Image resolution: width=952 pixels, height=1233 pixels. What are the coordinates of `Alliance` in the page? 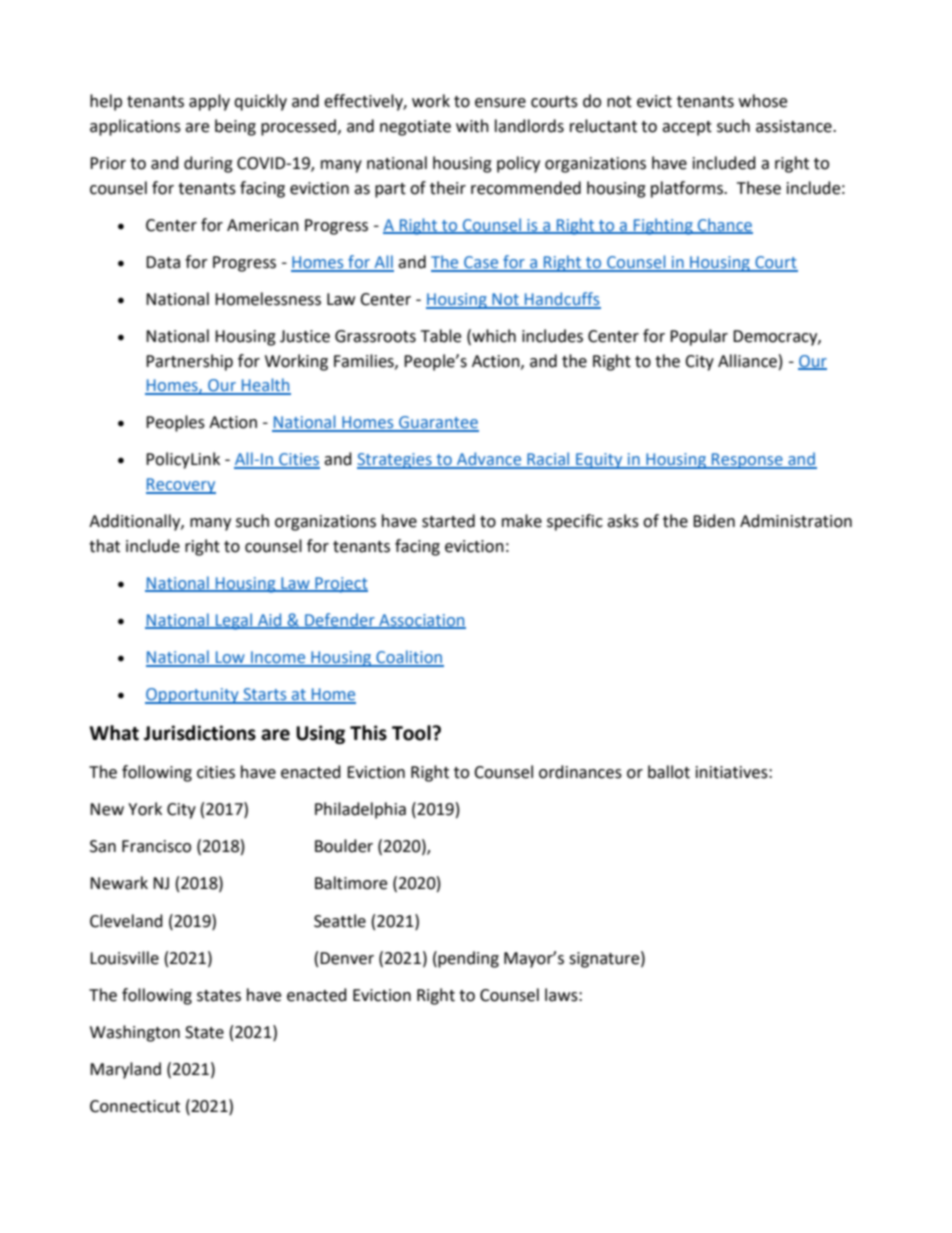 It's located at (747, 361).
